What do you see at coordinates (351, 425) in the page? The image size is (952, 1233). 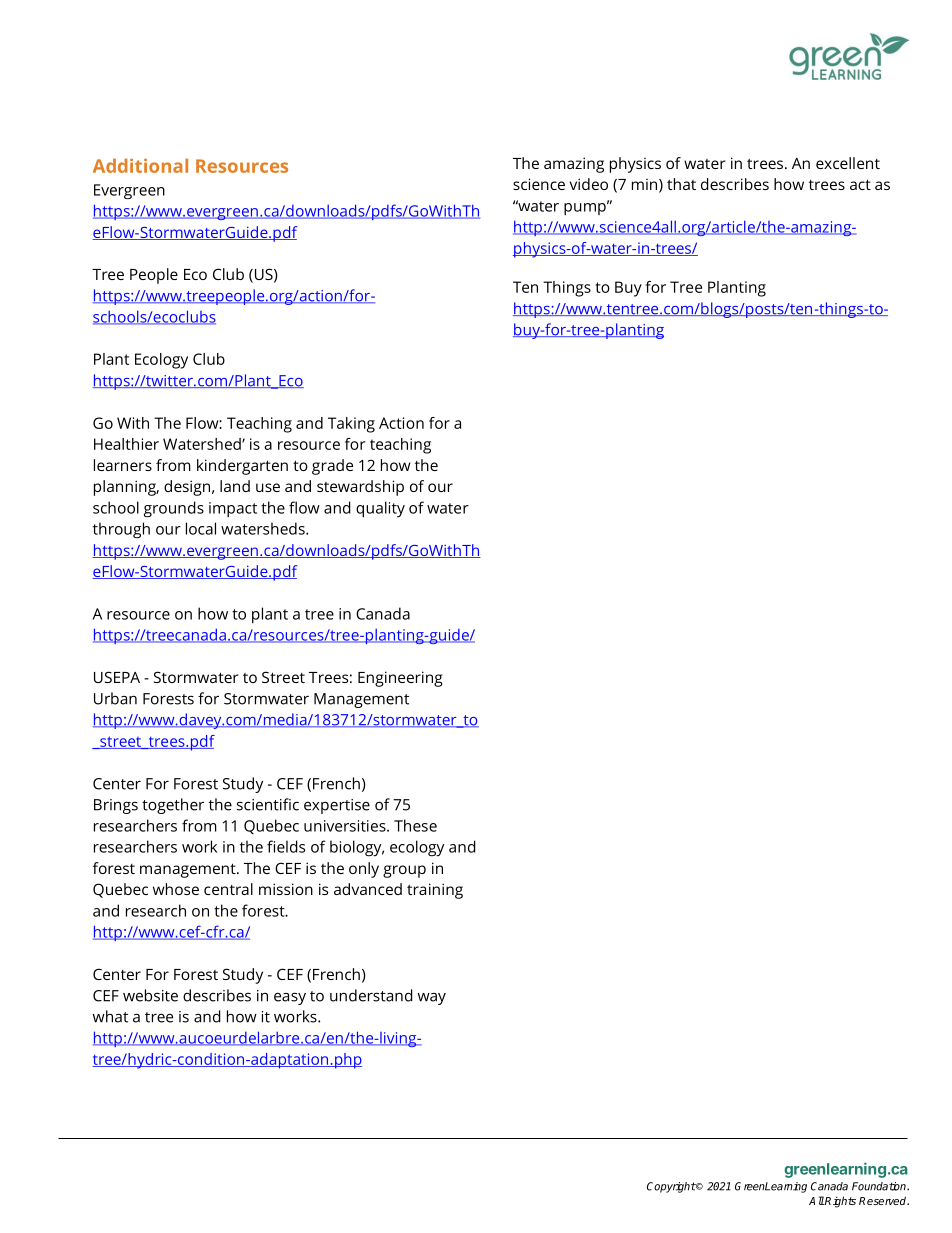 I see `Taking` at bounding box center [351, 425].
